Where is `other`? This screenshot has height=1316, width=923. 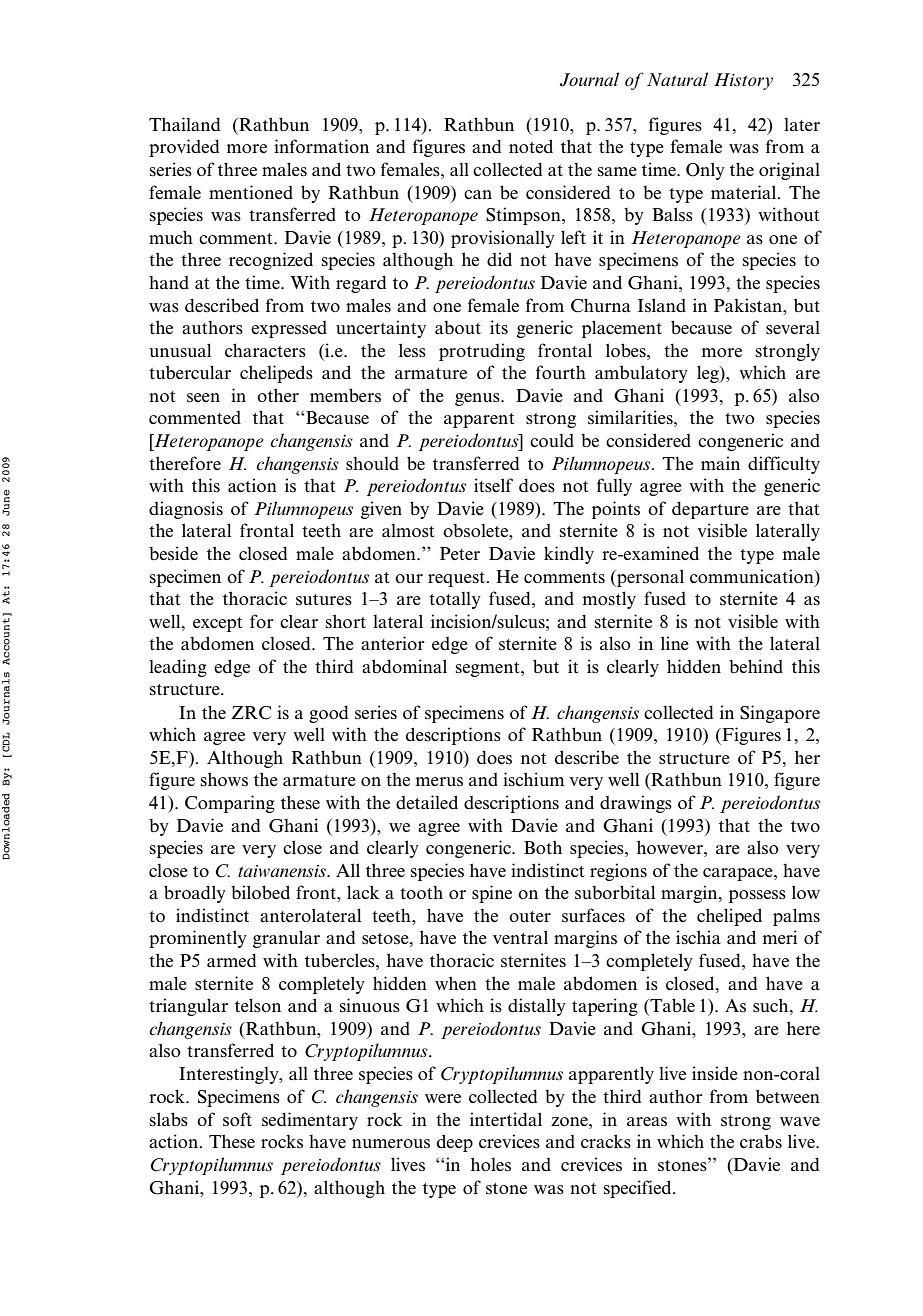 other is located at coordinates (278, 395).
